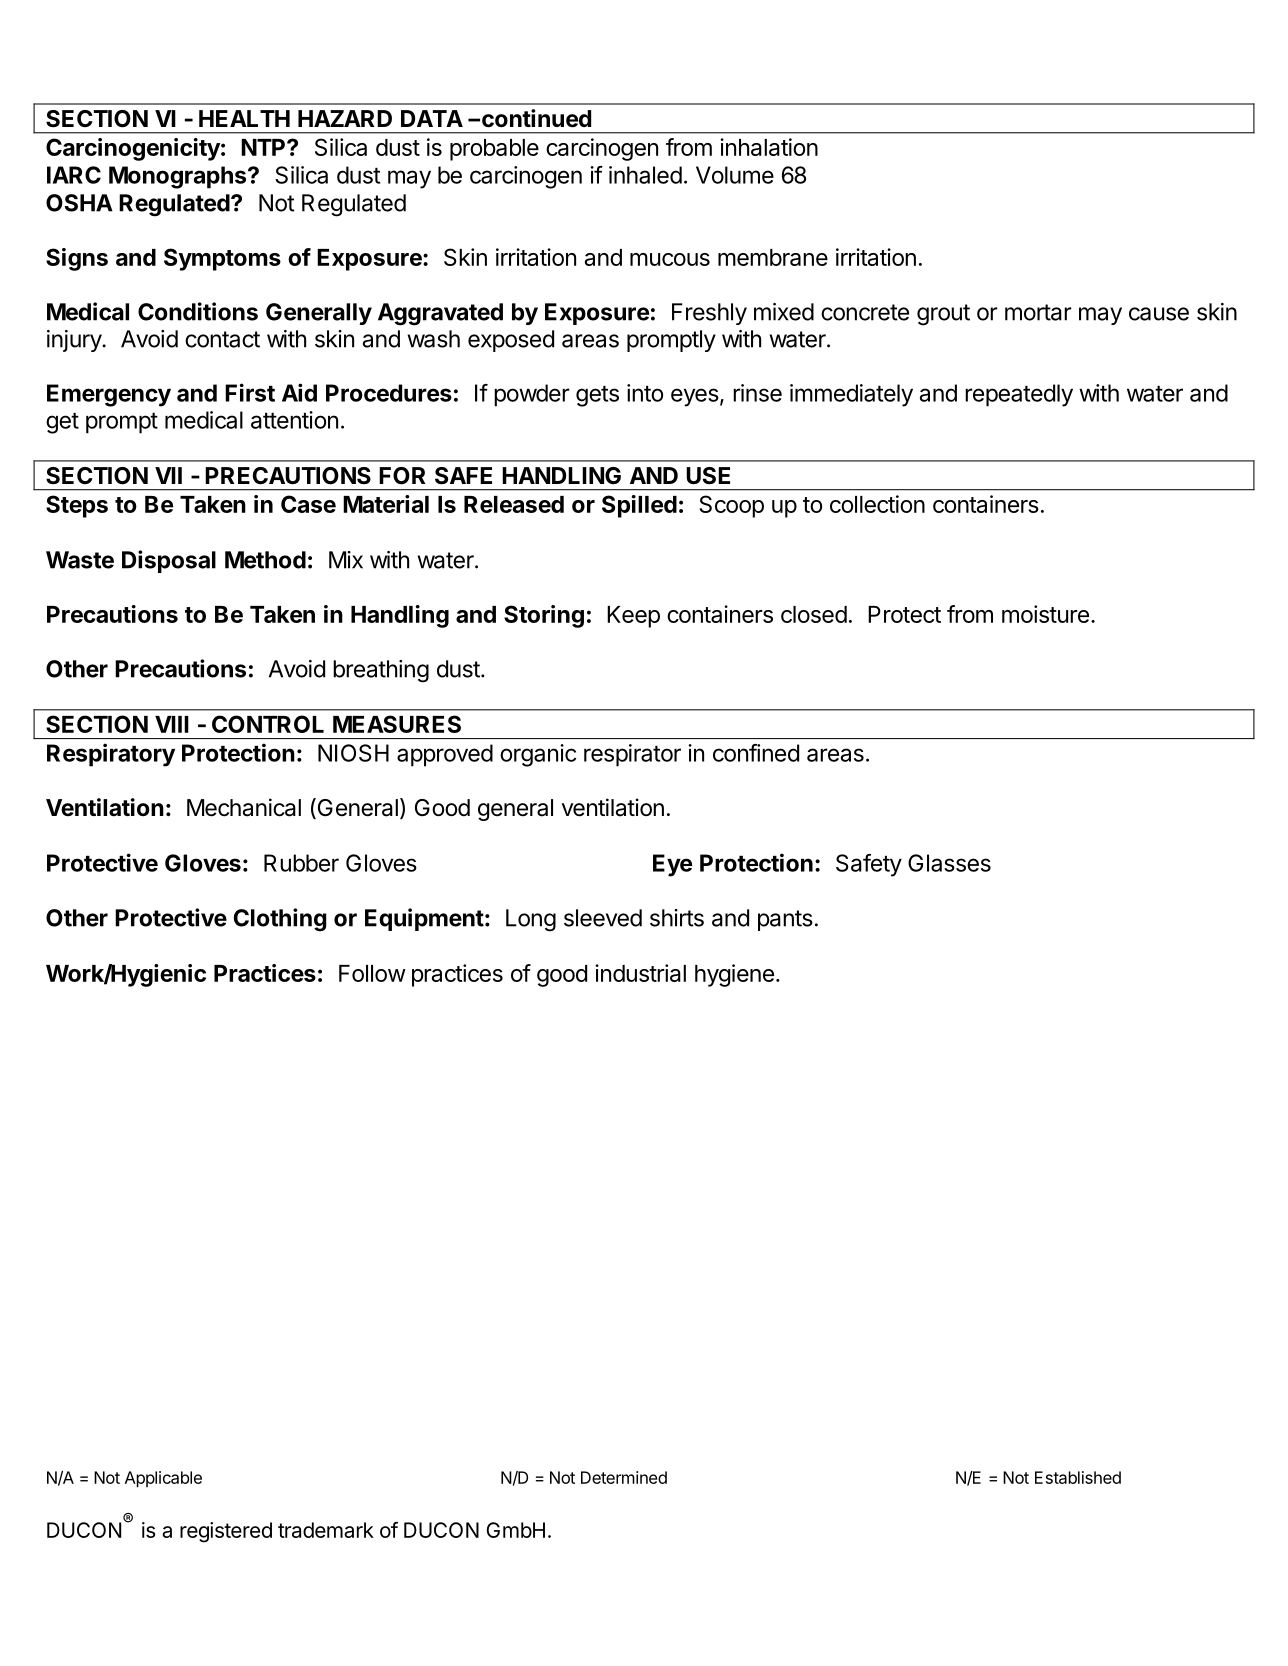 Image resolution: width=1288 pixels, height=1666 pixels. What do you see at coordinates (949, 863) in the document?
I see `Glasses` at bounding box center [949, 863].
